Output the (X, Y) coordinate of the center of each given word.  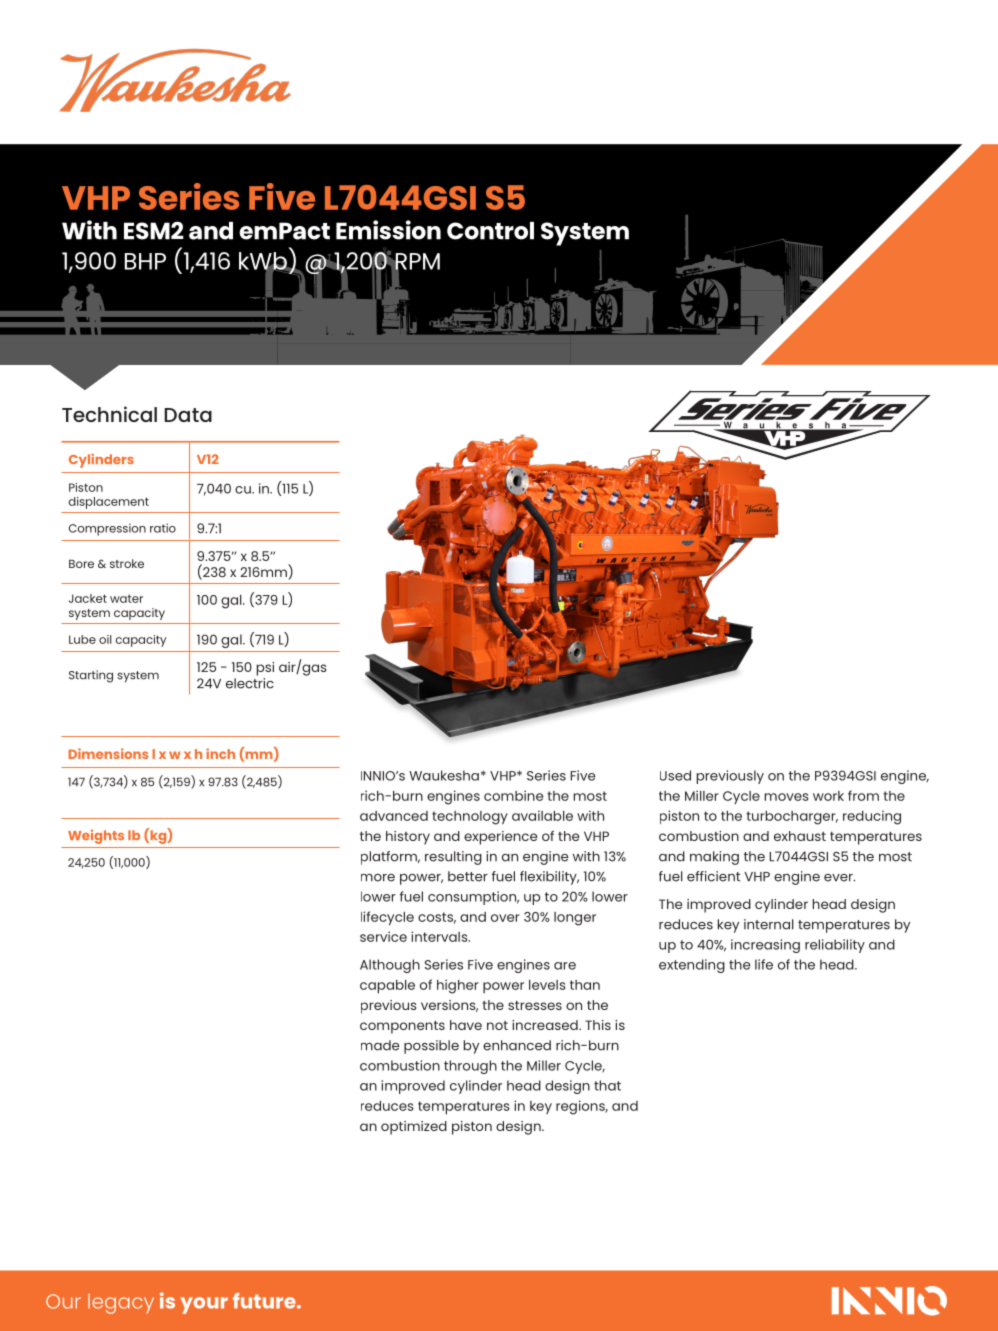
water (126, 598)
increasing (765, 946)
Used (675, 775)
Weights (96, 837)
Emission (388, 230)
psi (265, 669)
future (265, 1301)
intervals (440, 936)
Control (490, 231)
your (204, 1305)
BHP (145, 261)
